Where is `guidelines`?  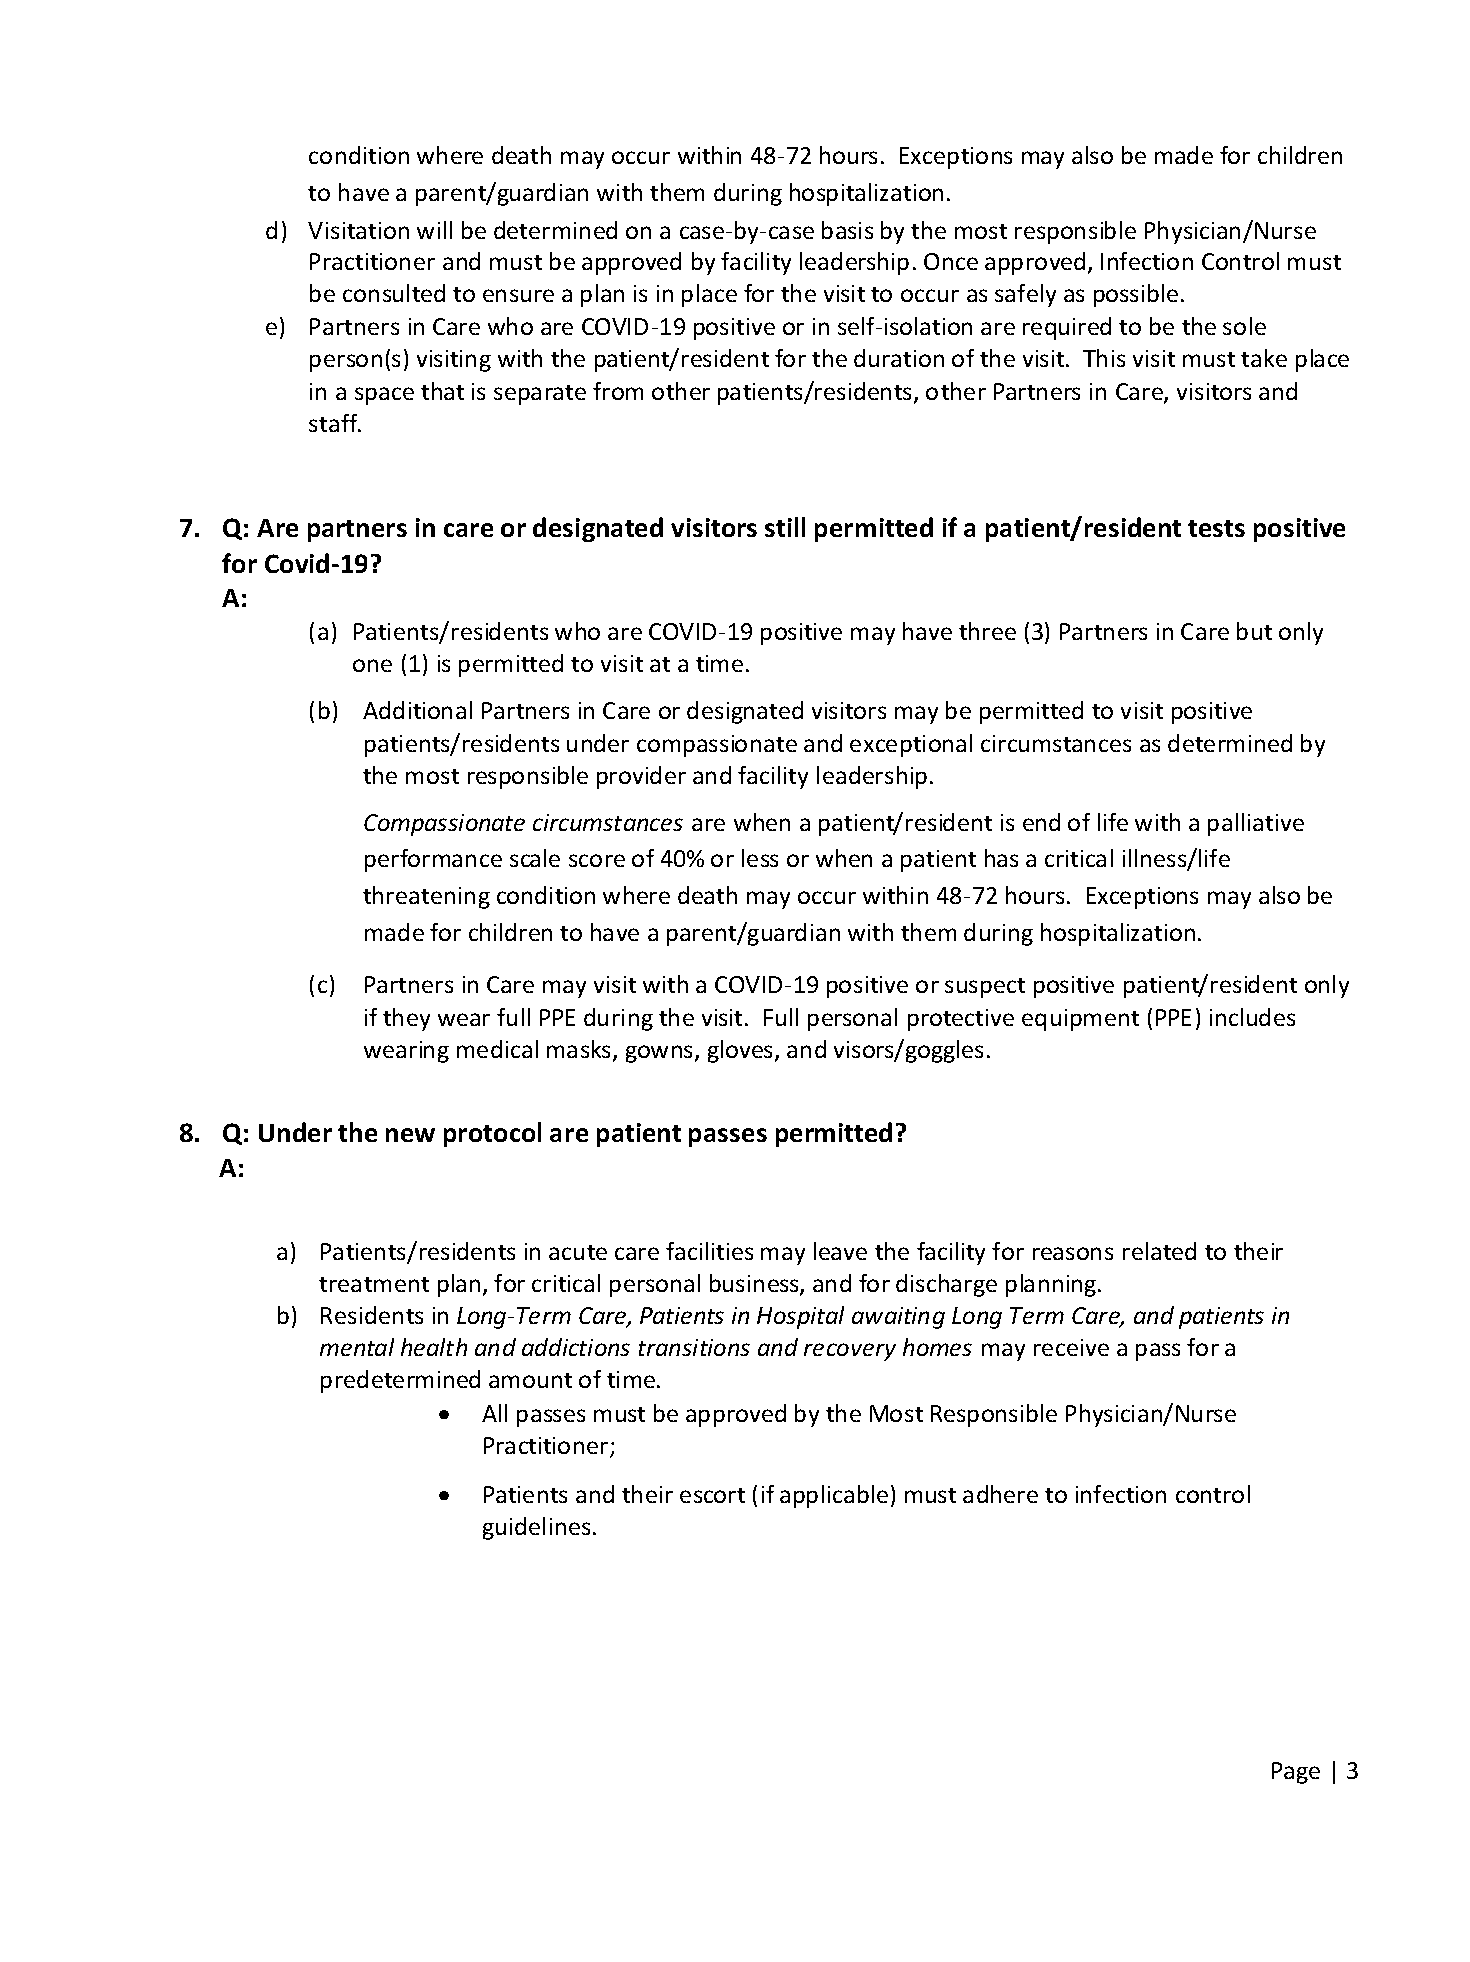 guidelines is located at coordinates (536, 1528).
